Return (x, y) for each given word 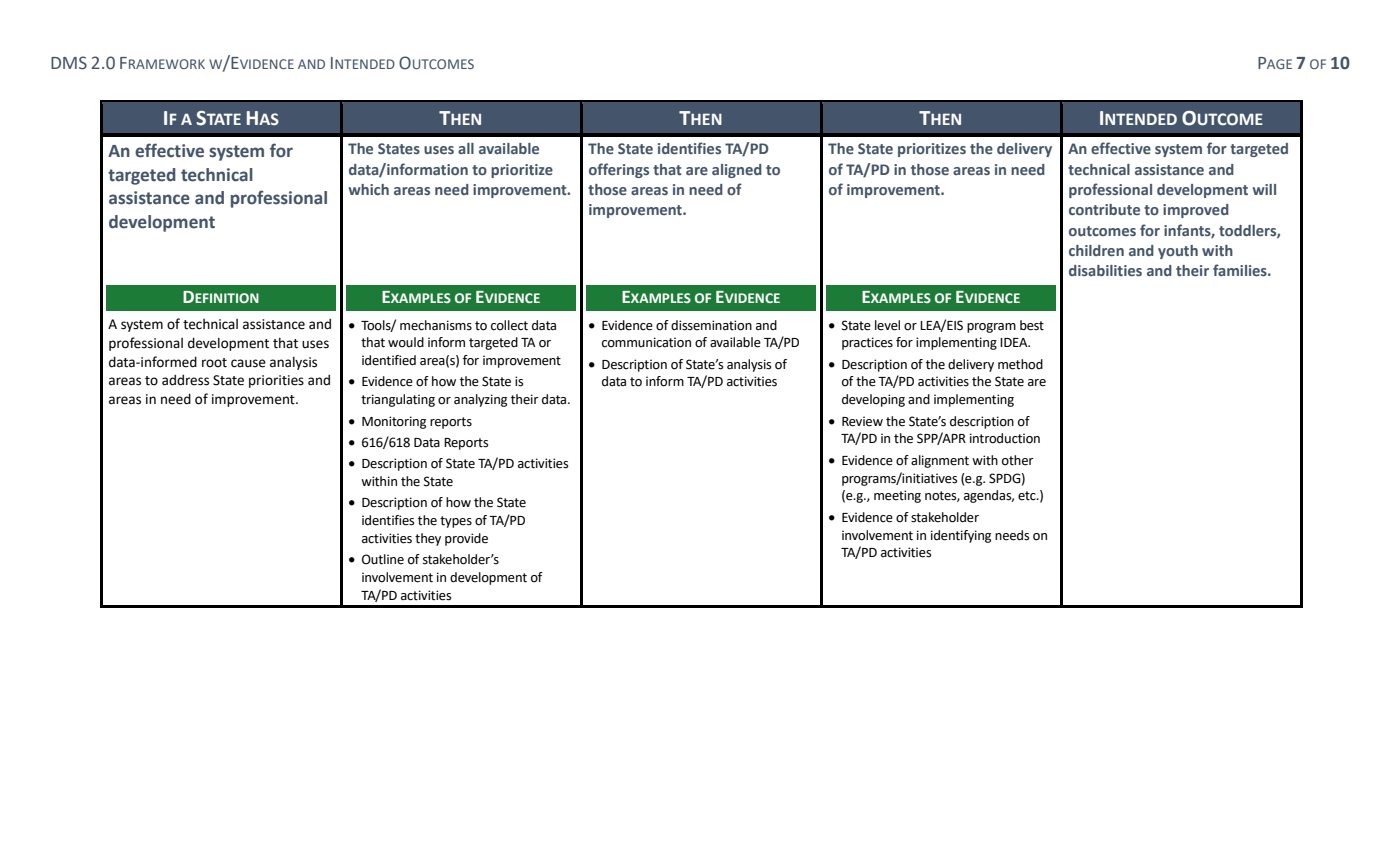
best (1032, 325)
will (1264, 189)
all (466, 148)
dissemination (711, 325)
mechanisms (436, 325)
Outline (383, 559)
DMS (69, 63)
